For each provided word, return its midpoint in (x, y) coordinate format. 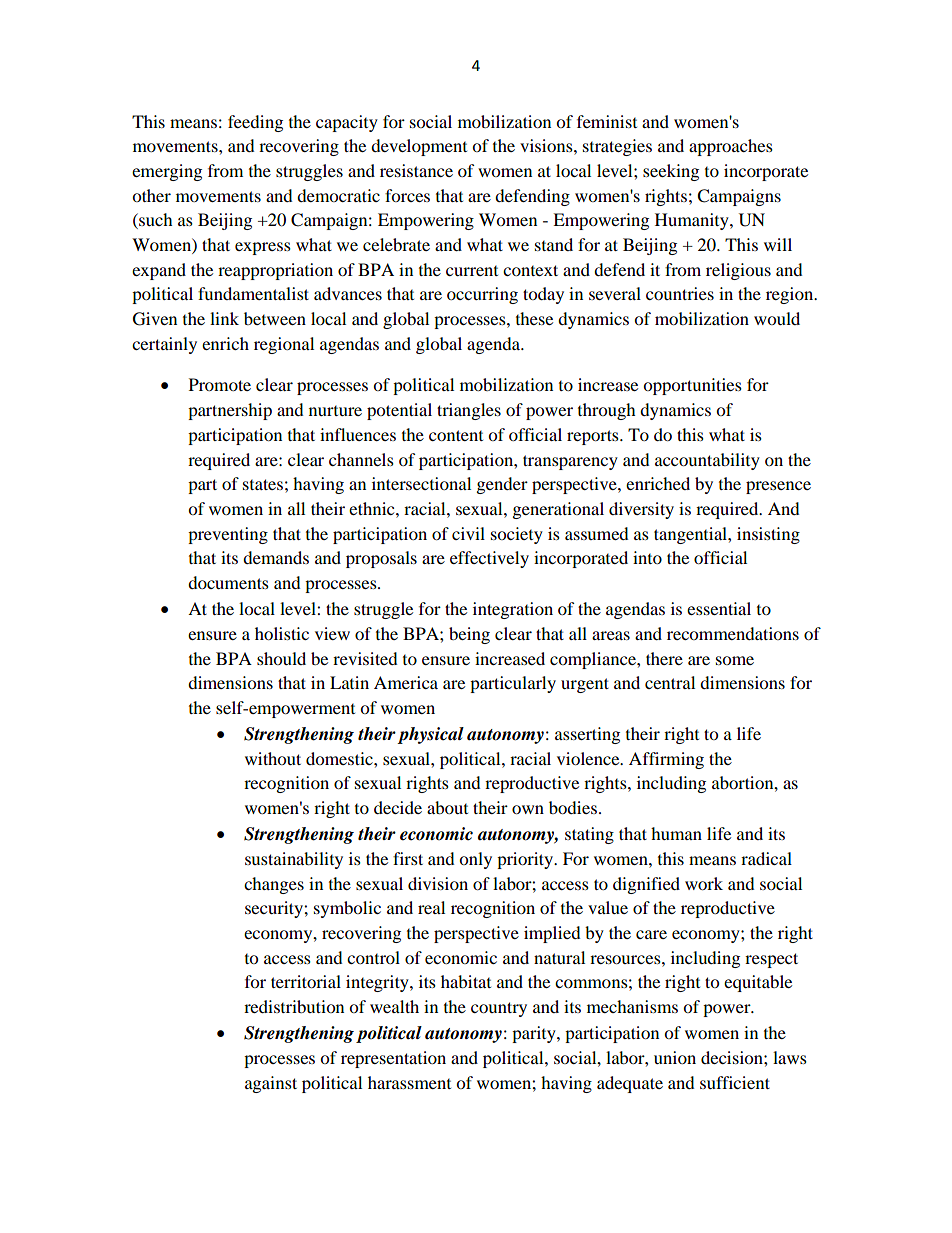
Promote (220, 384)
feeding (255, 123)
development (419, 147)
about (447, 807)
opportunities (692, 386)
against (271, 1084)
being (469, 635)
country (499, 1009)
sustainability (294, 860)
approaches (731, 147)
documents (228, 582)
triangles (469, 411)
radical (766, 858)
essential (719, 608)
